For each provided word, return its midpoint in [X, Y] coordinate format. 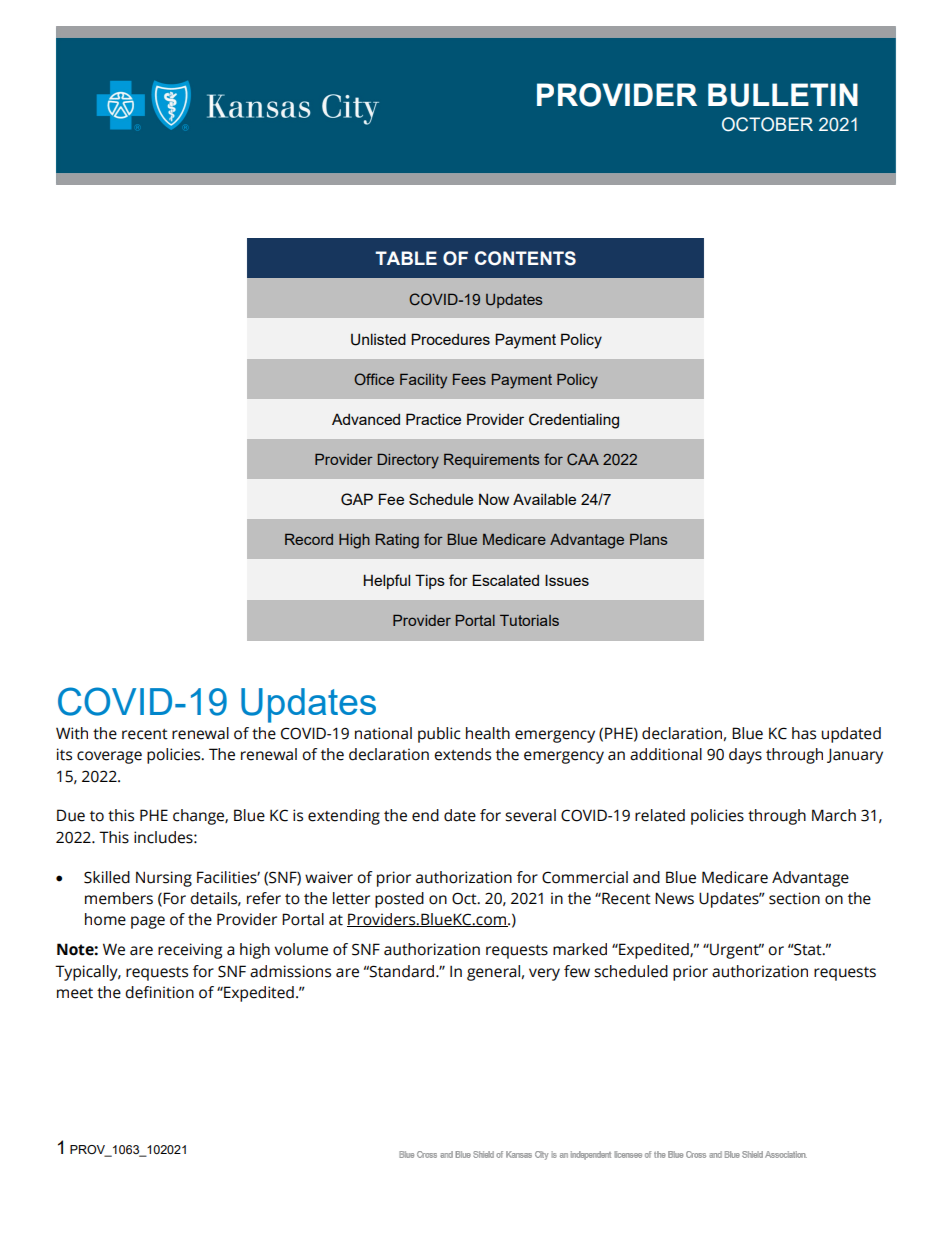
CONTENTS [525, 258]
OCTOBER [767, 124]
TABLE [406, 258]
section [794, 898]
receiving [190, 951]
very [544, 974]
